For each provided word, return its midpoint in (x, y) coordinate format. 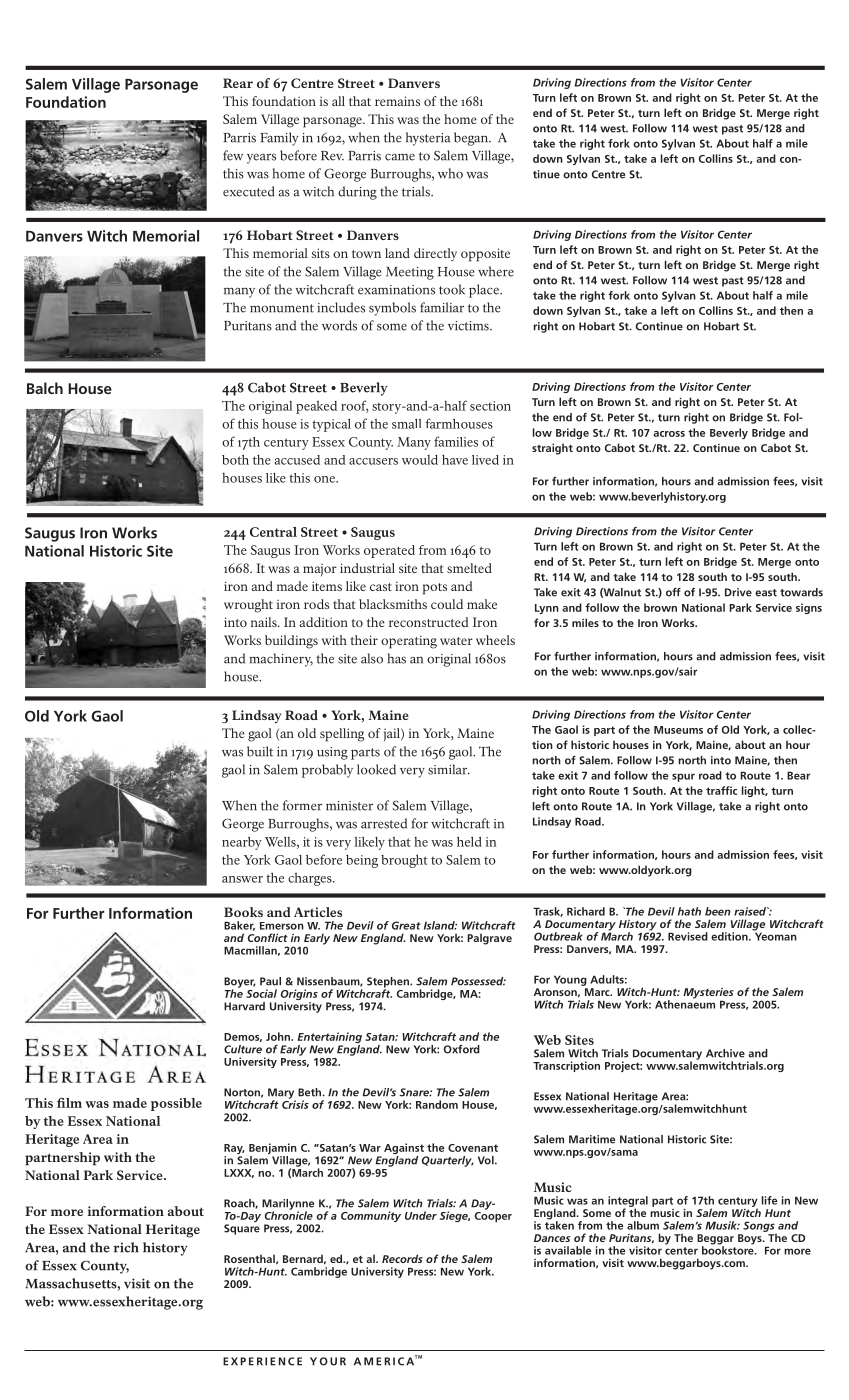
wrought (248, 606)
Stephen (389, 983)
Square (242, 1229)
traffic (721, 790)
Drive (738, 592)
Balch (45, 388)
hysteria (428, 139)
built (260, 751)
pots (435, 589)
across (669, 434)
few (233, 155)
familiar (442, 307)
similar (449, 769)
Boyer (240, 983)
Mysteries (708, 994)
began (472, 139)
